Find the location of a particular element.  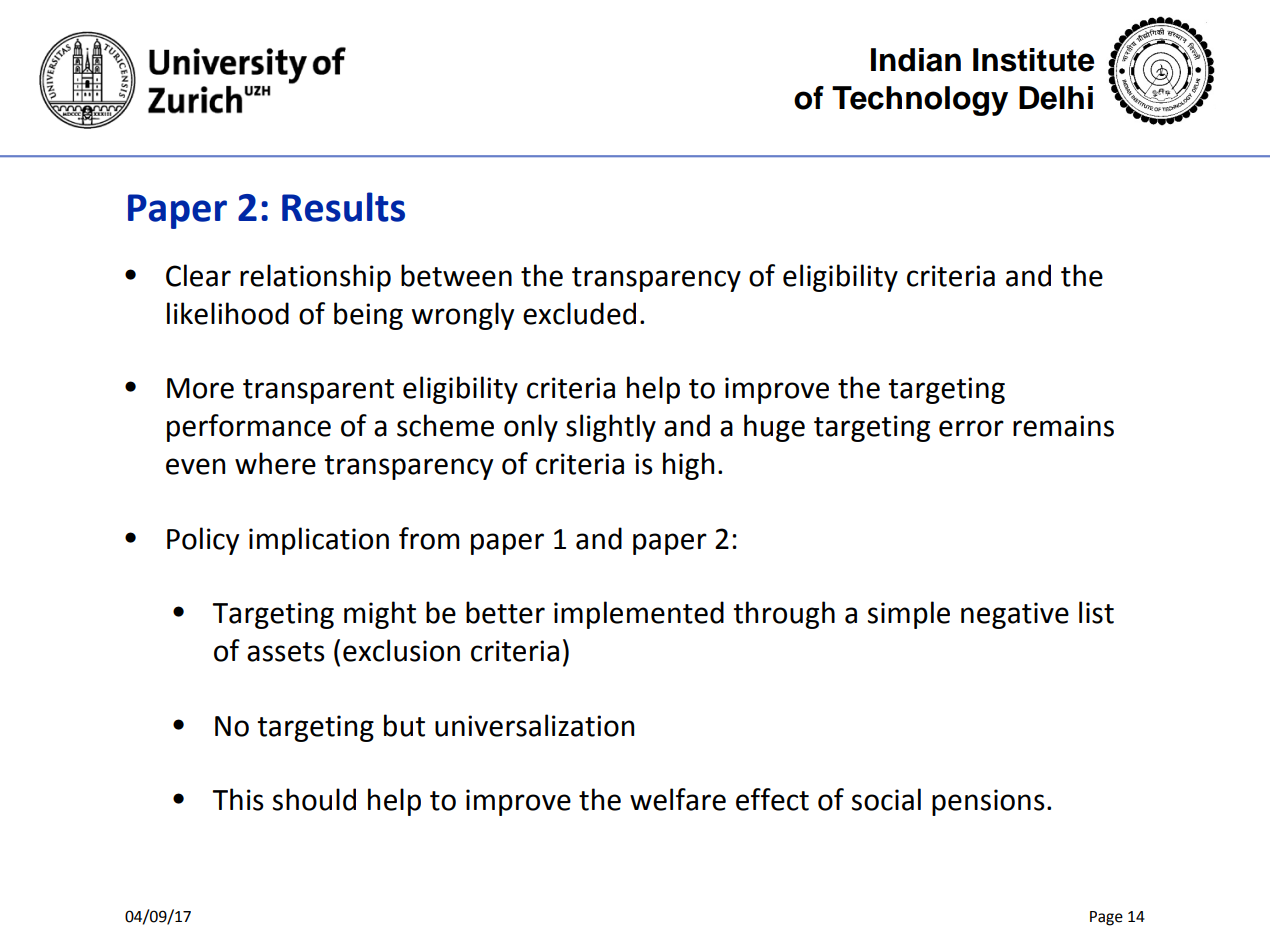

welfare is located at coordinates (678, 799).
